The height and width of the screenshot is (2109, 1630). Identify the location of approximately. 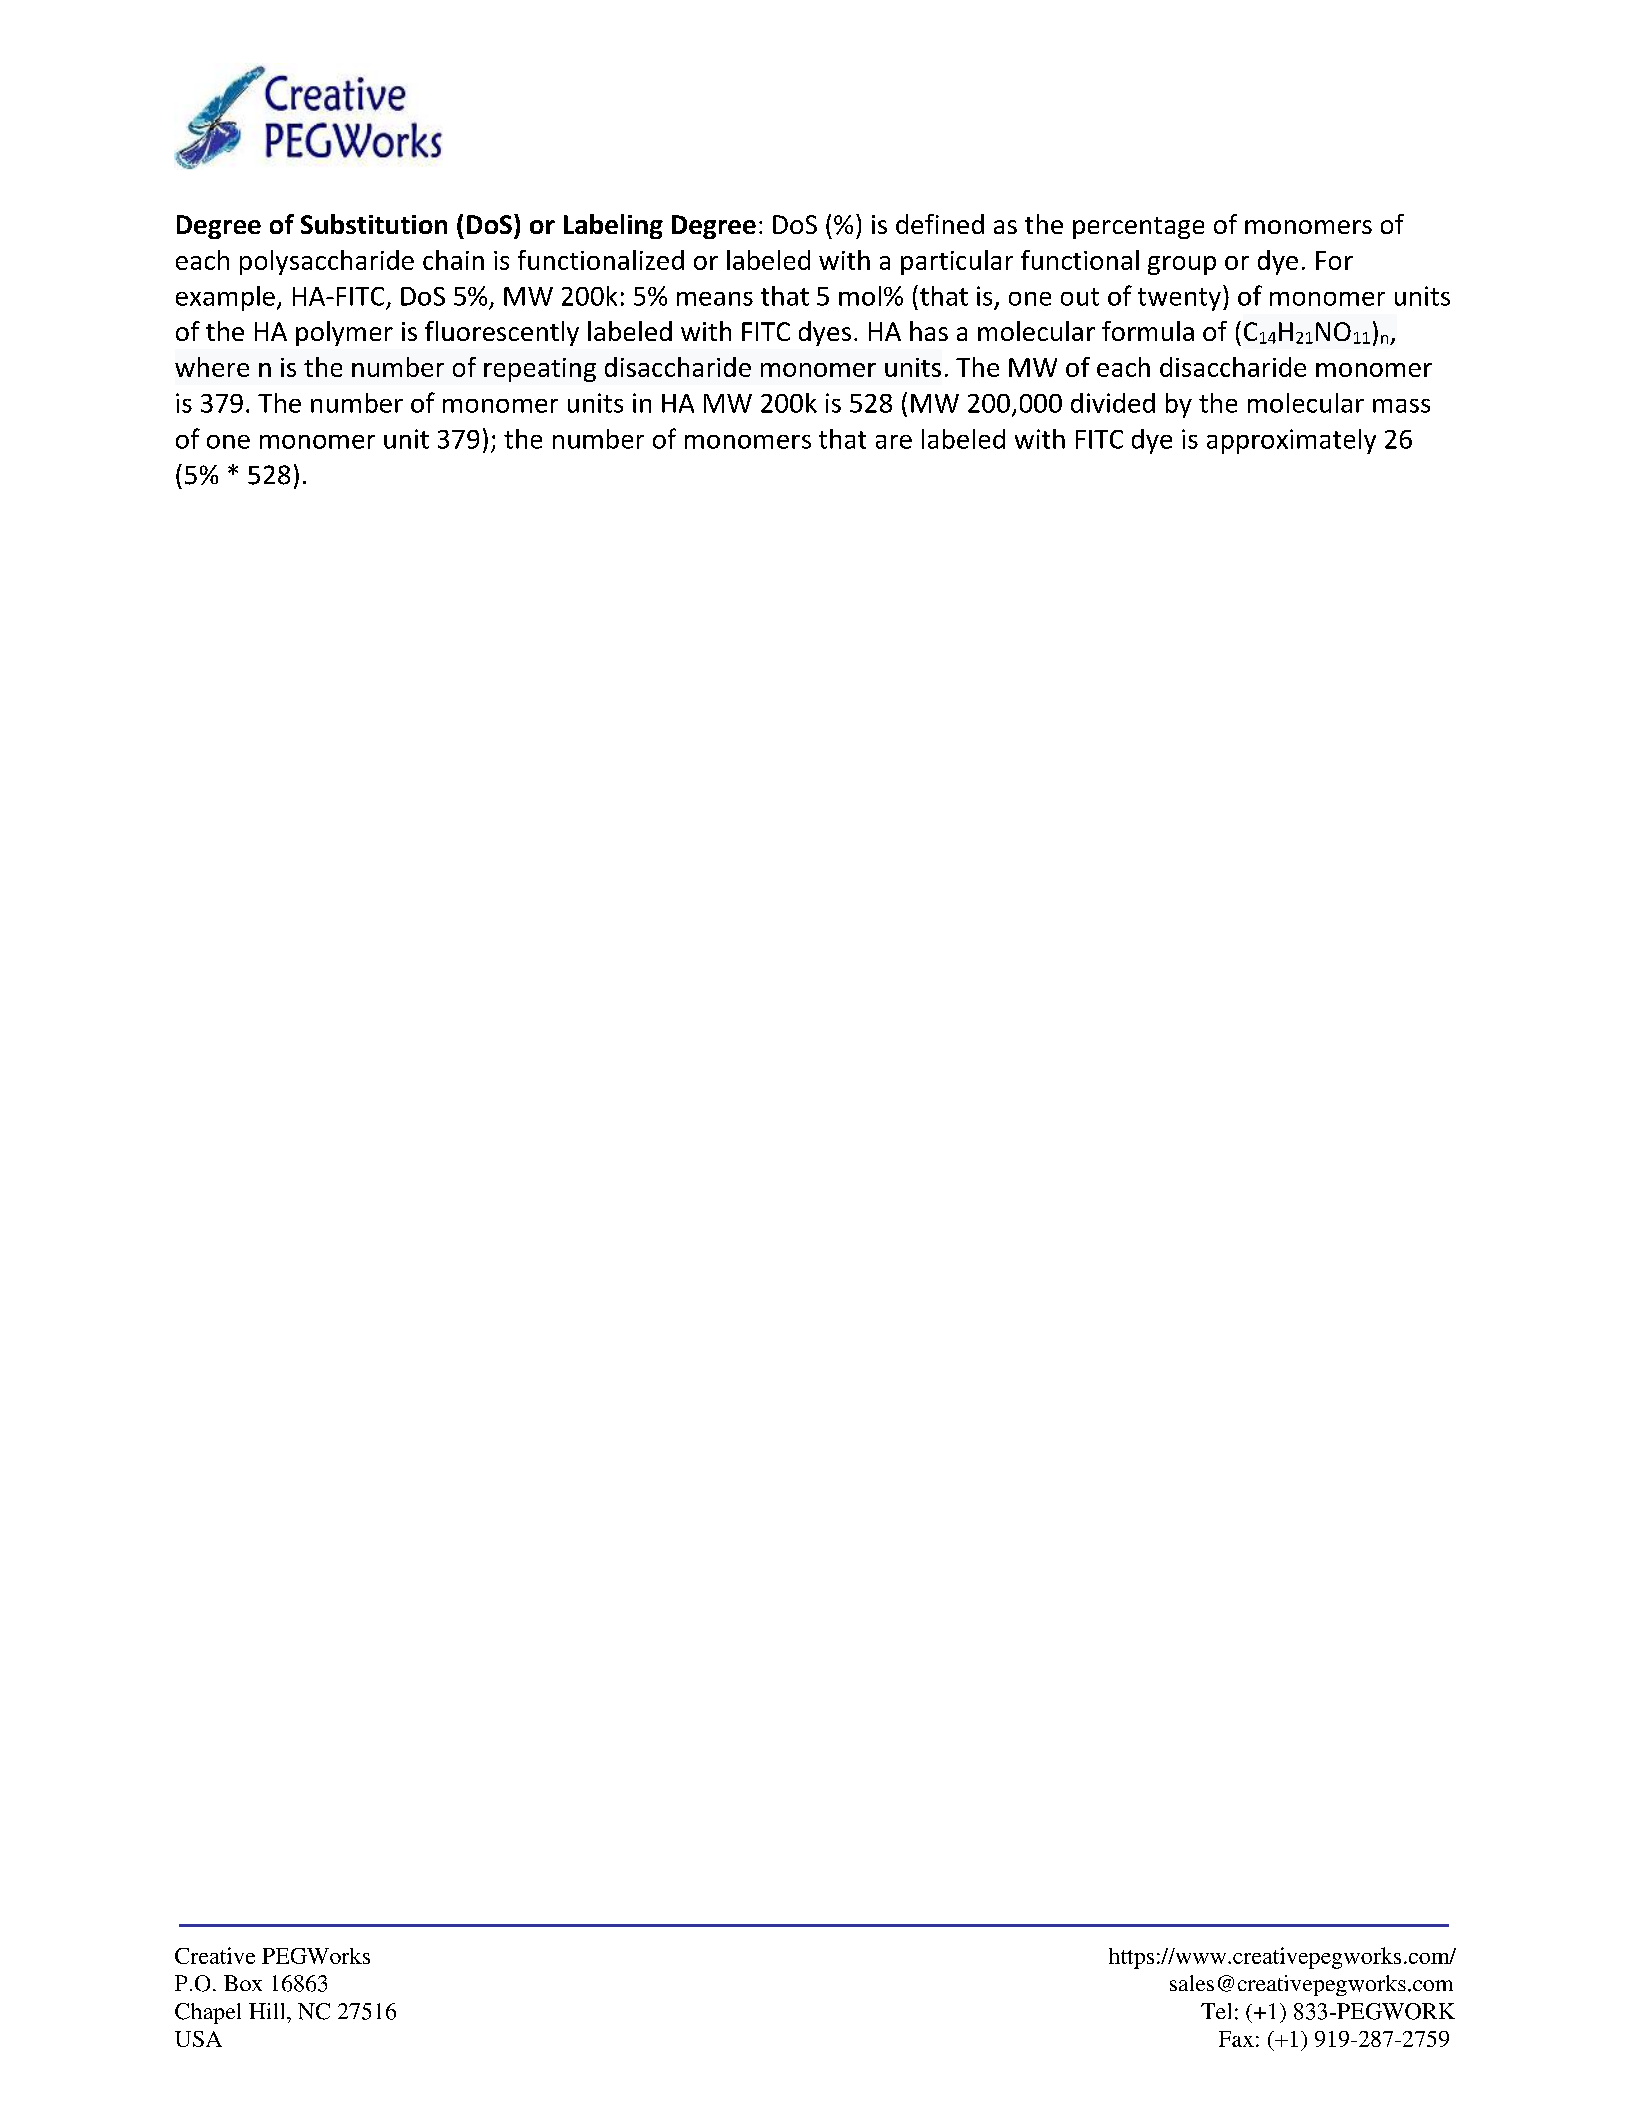
(1291, 441).
